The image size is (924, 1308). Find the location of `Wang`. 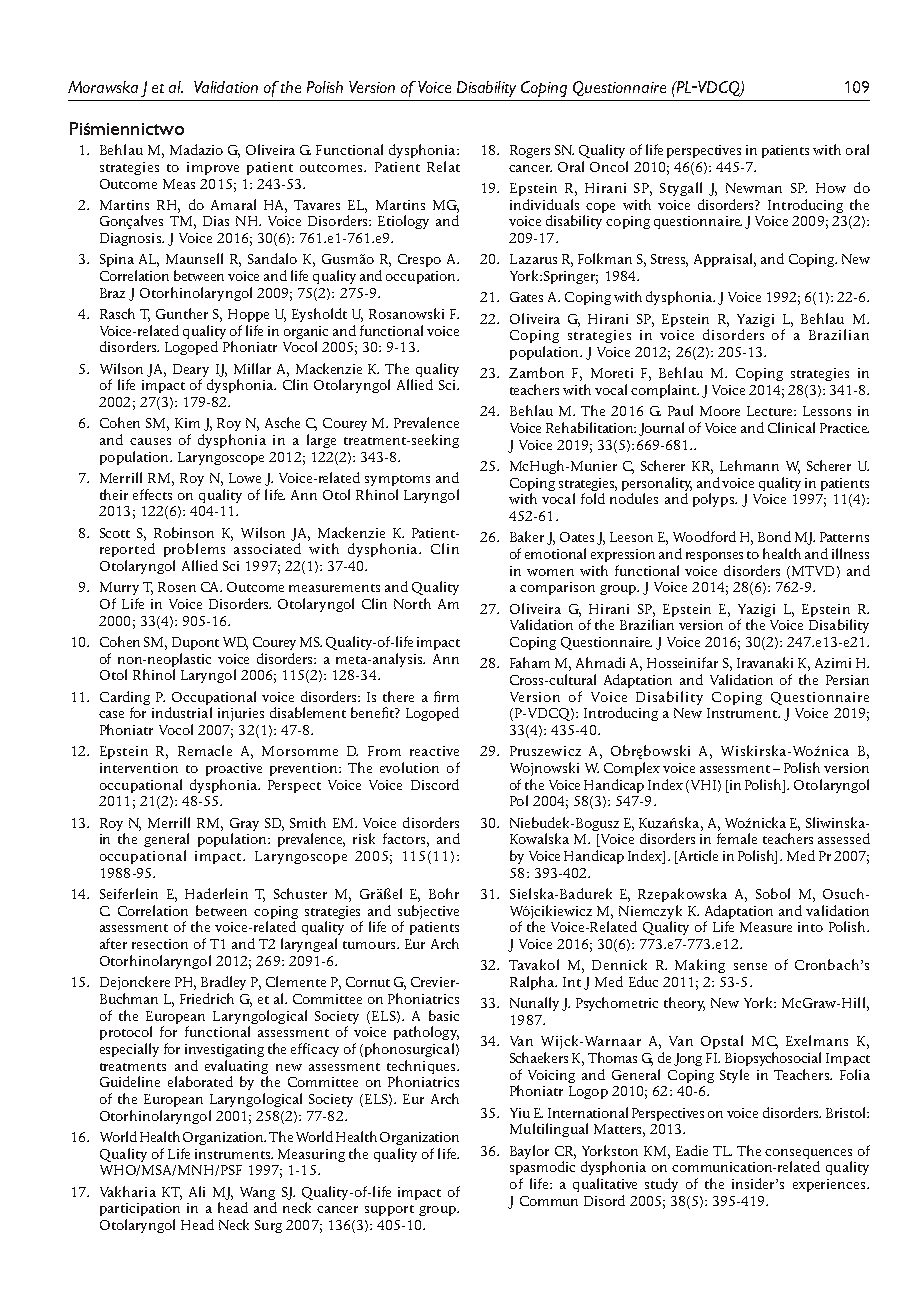

Wang is located at coordinates (258, 1195).
